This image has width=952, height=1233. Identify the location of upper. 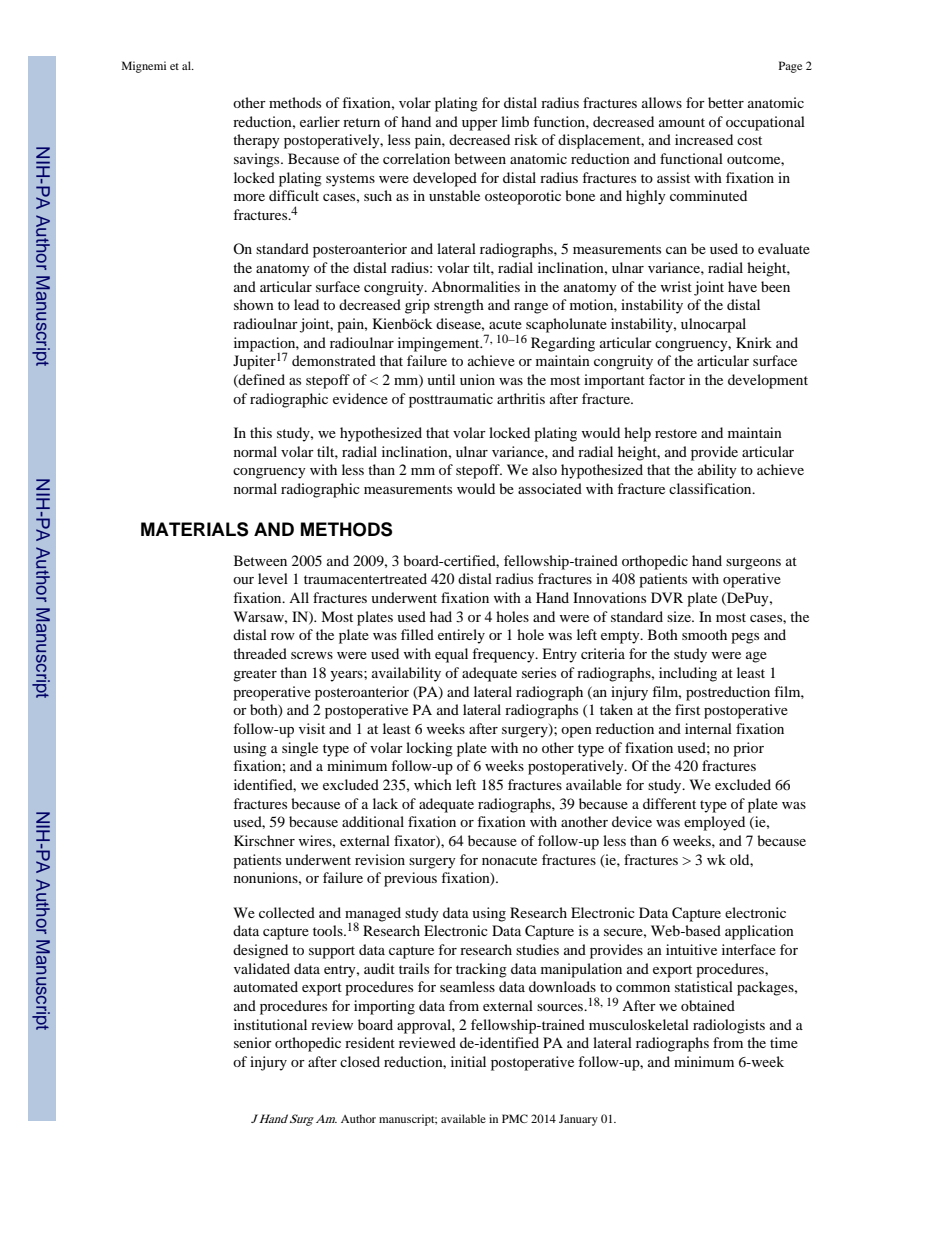
(480, 125).
